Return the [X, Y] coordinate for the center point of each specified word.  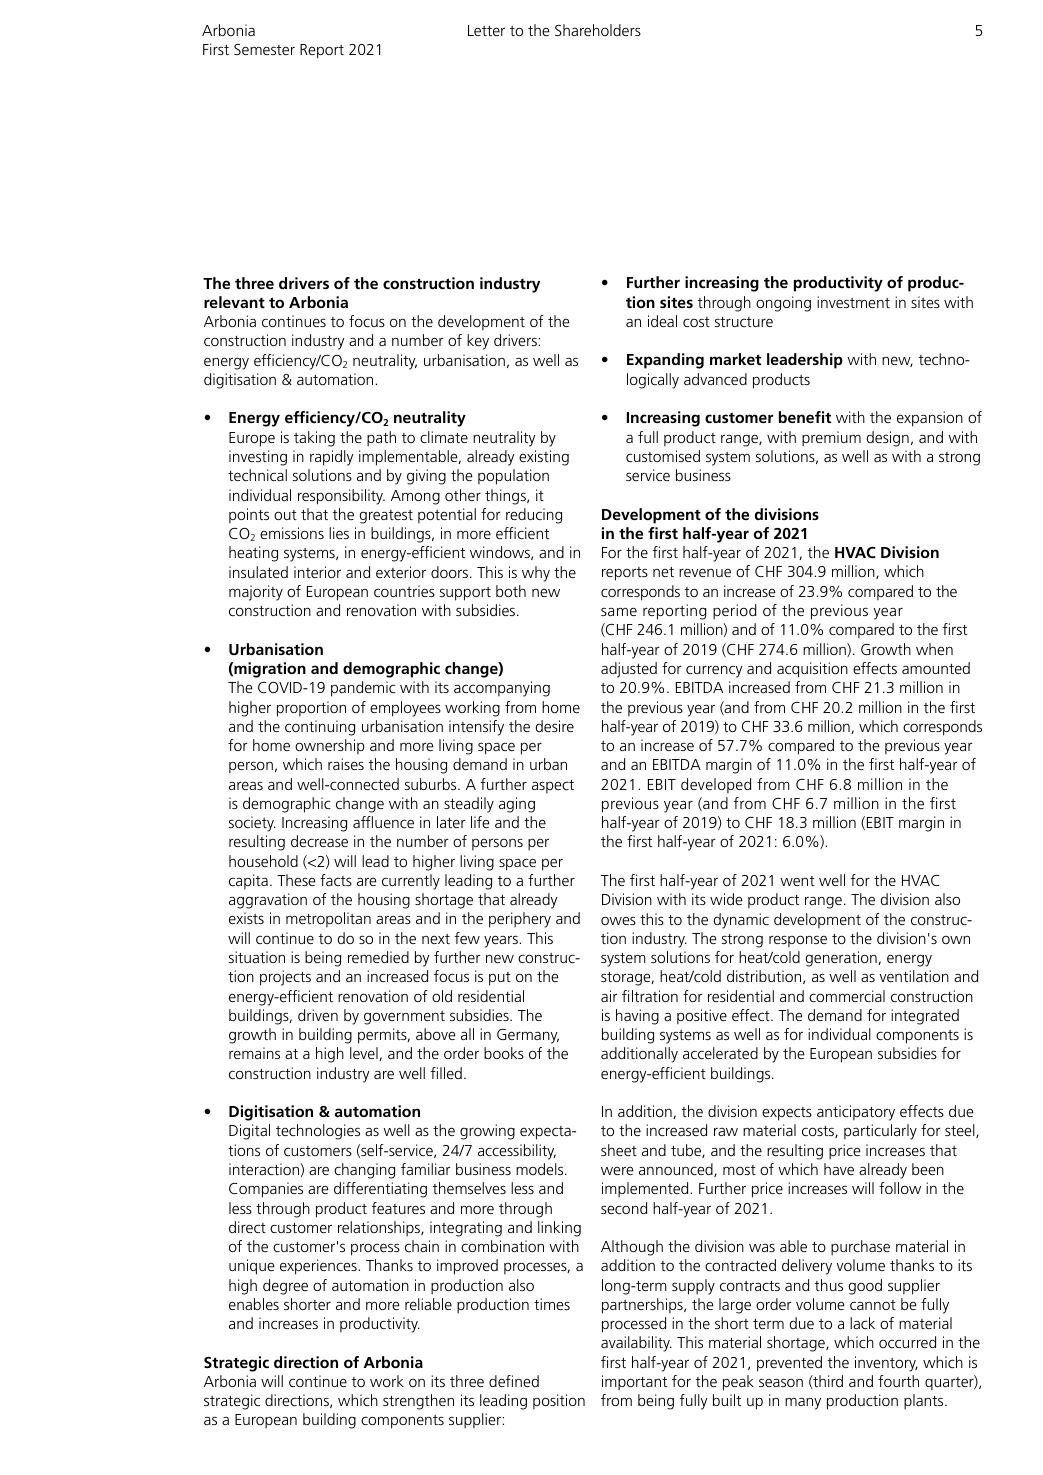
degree [285, 1287]
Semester [264, 49]
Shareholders [598, 30]
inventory [886, 1364]
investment [853, 302]
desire [555, 726]
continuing [320, 728]
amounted [936, 668]
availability [636, 1344]
